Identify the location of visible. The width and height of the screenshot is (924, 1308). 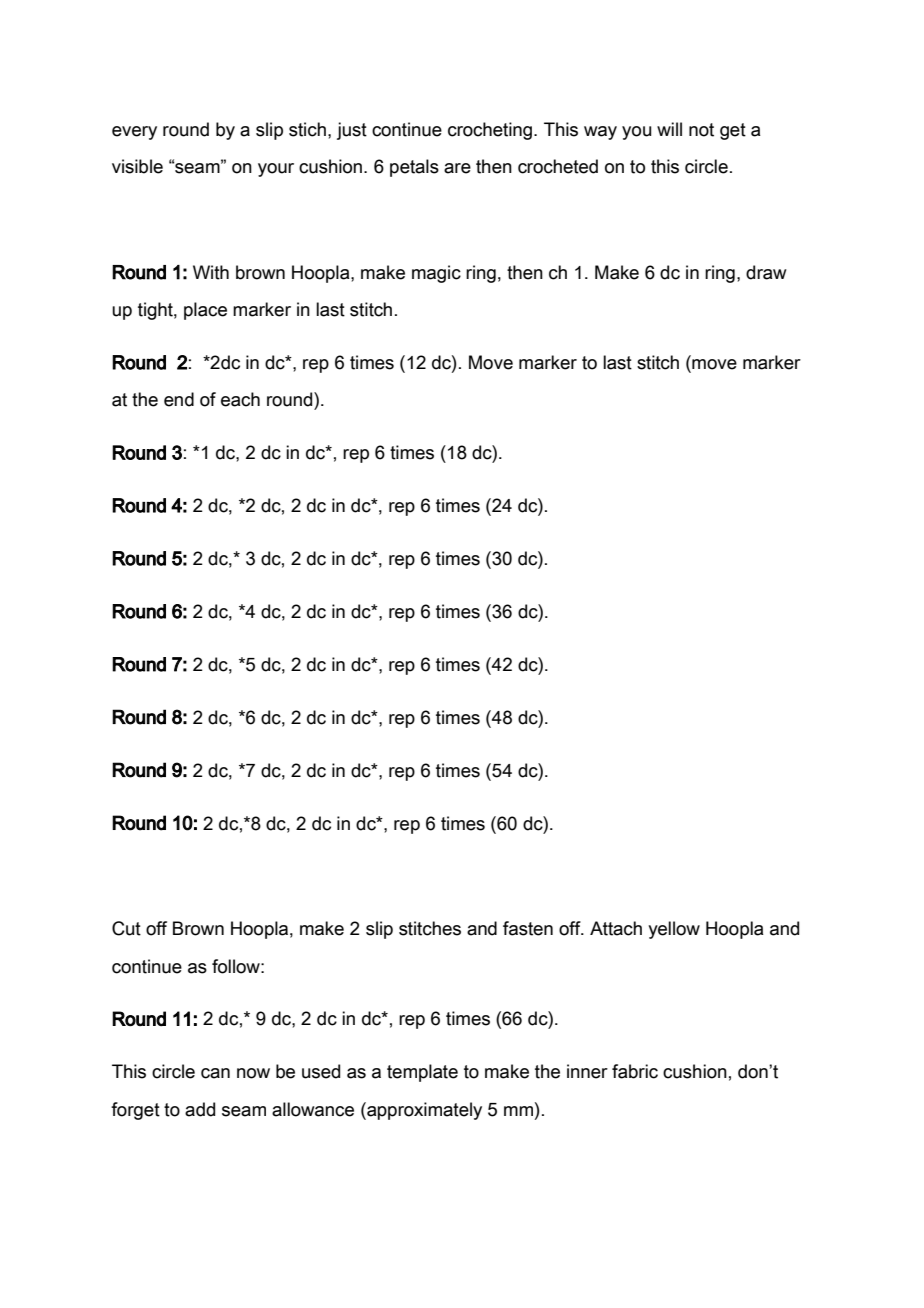
(137, 166).
